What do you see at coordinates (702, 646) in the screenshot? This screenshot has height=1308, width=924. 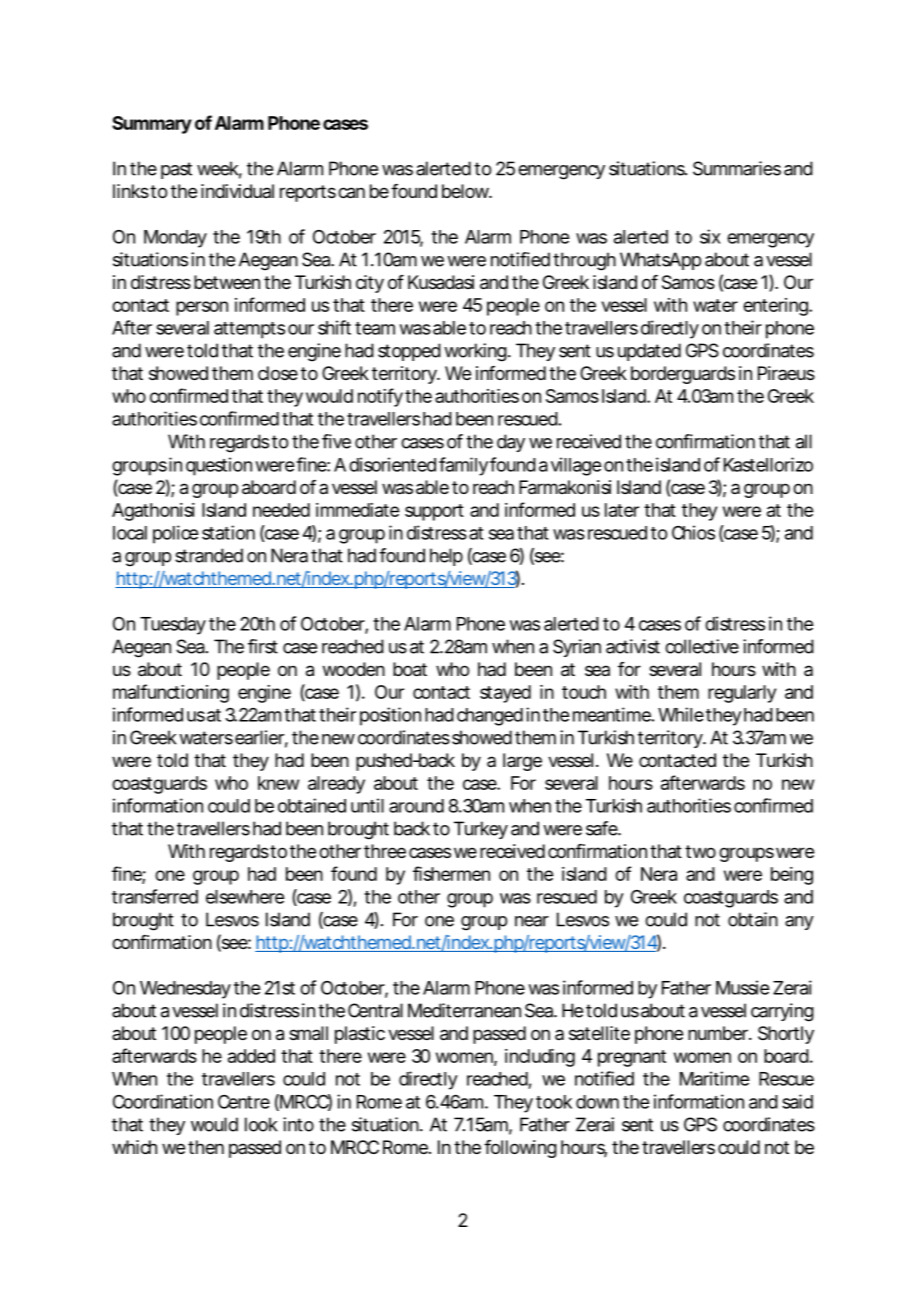 I see `collective` at bounding box center [702, 646].
